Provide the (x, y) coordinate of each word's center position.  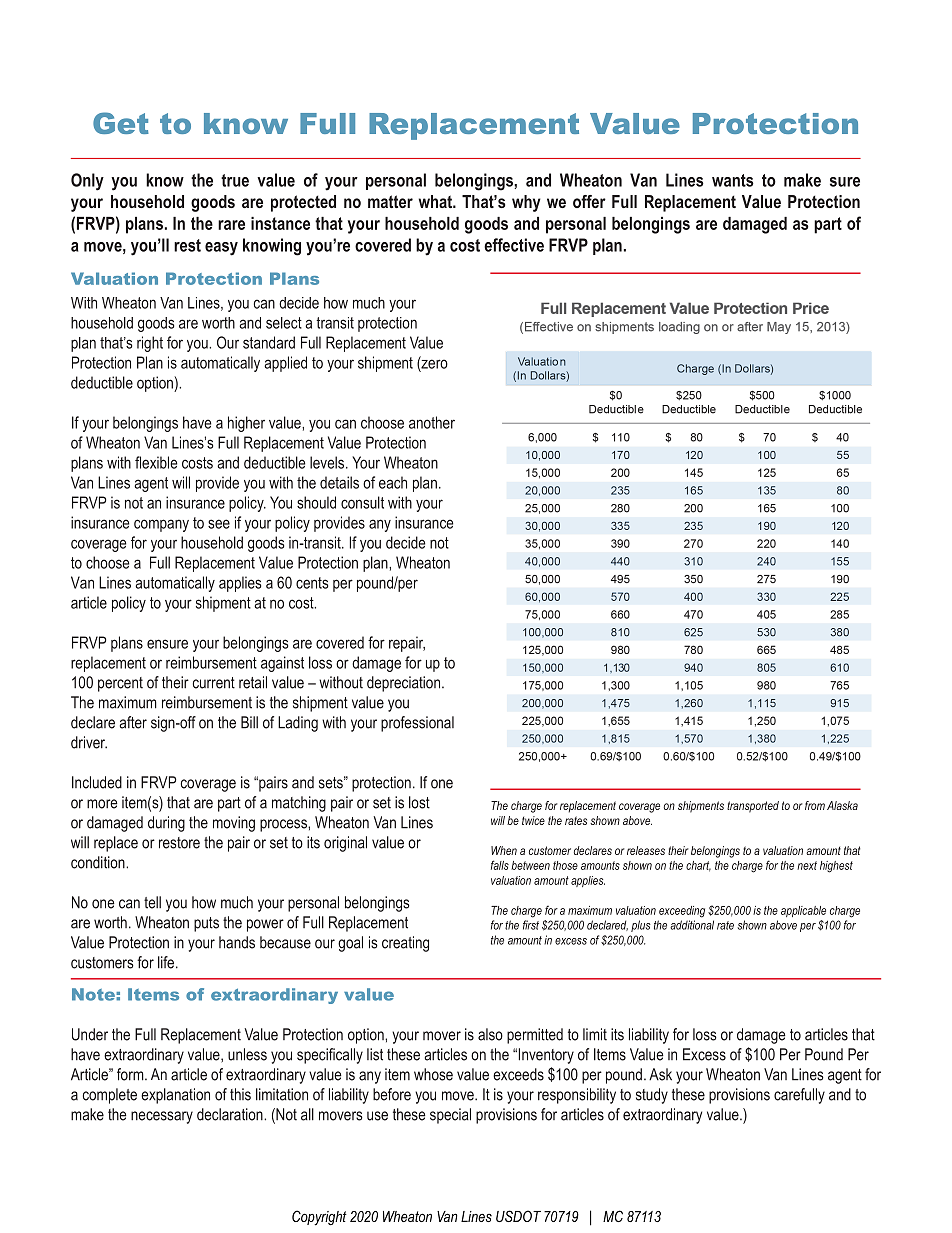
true (235, 180)
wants (733, 180)
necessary (162, 1117)
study (652, 1096)
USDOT (518, 1216)
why (526, 203)
